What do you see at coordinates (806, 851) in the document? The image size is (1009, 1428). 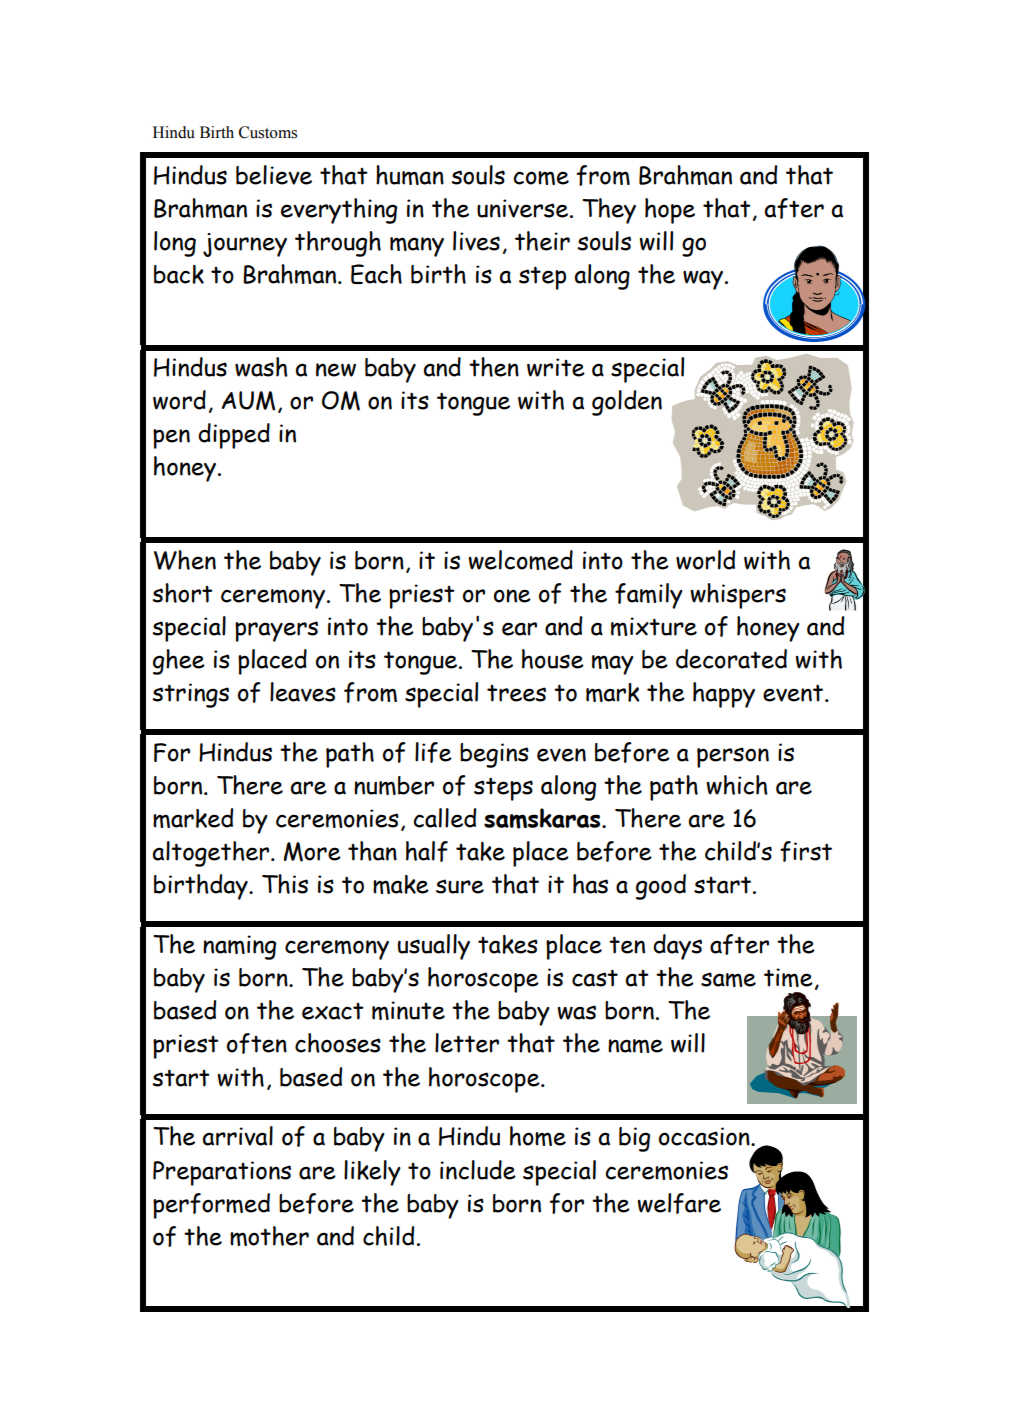 I see `first` at bounding box center [806, 851].
